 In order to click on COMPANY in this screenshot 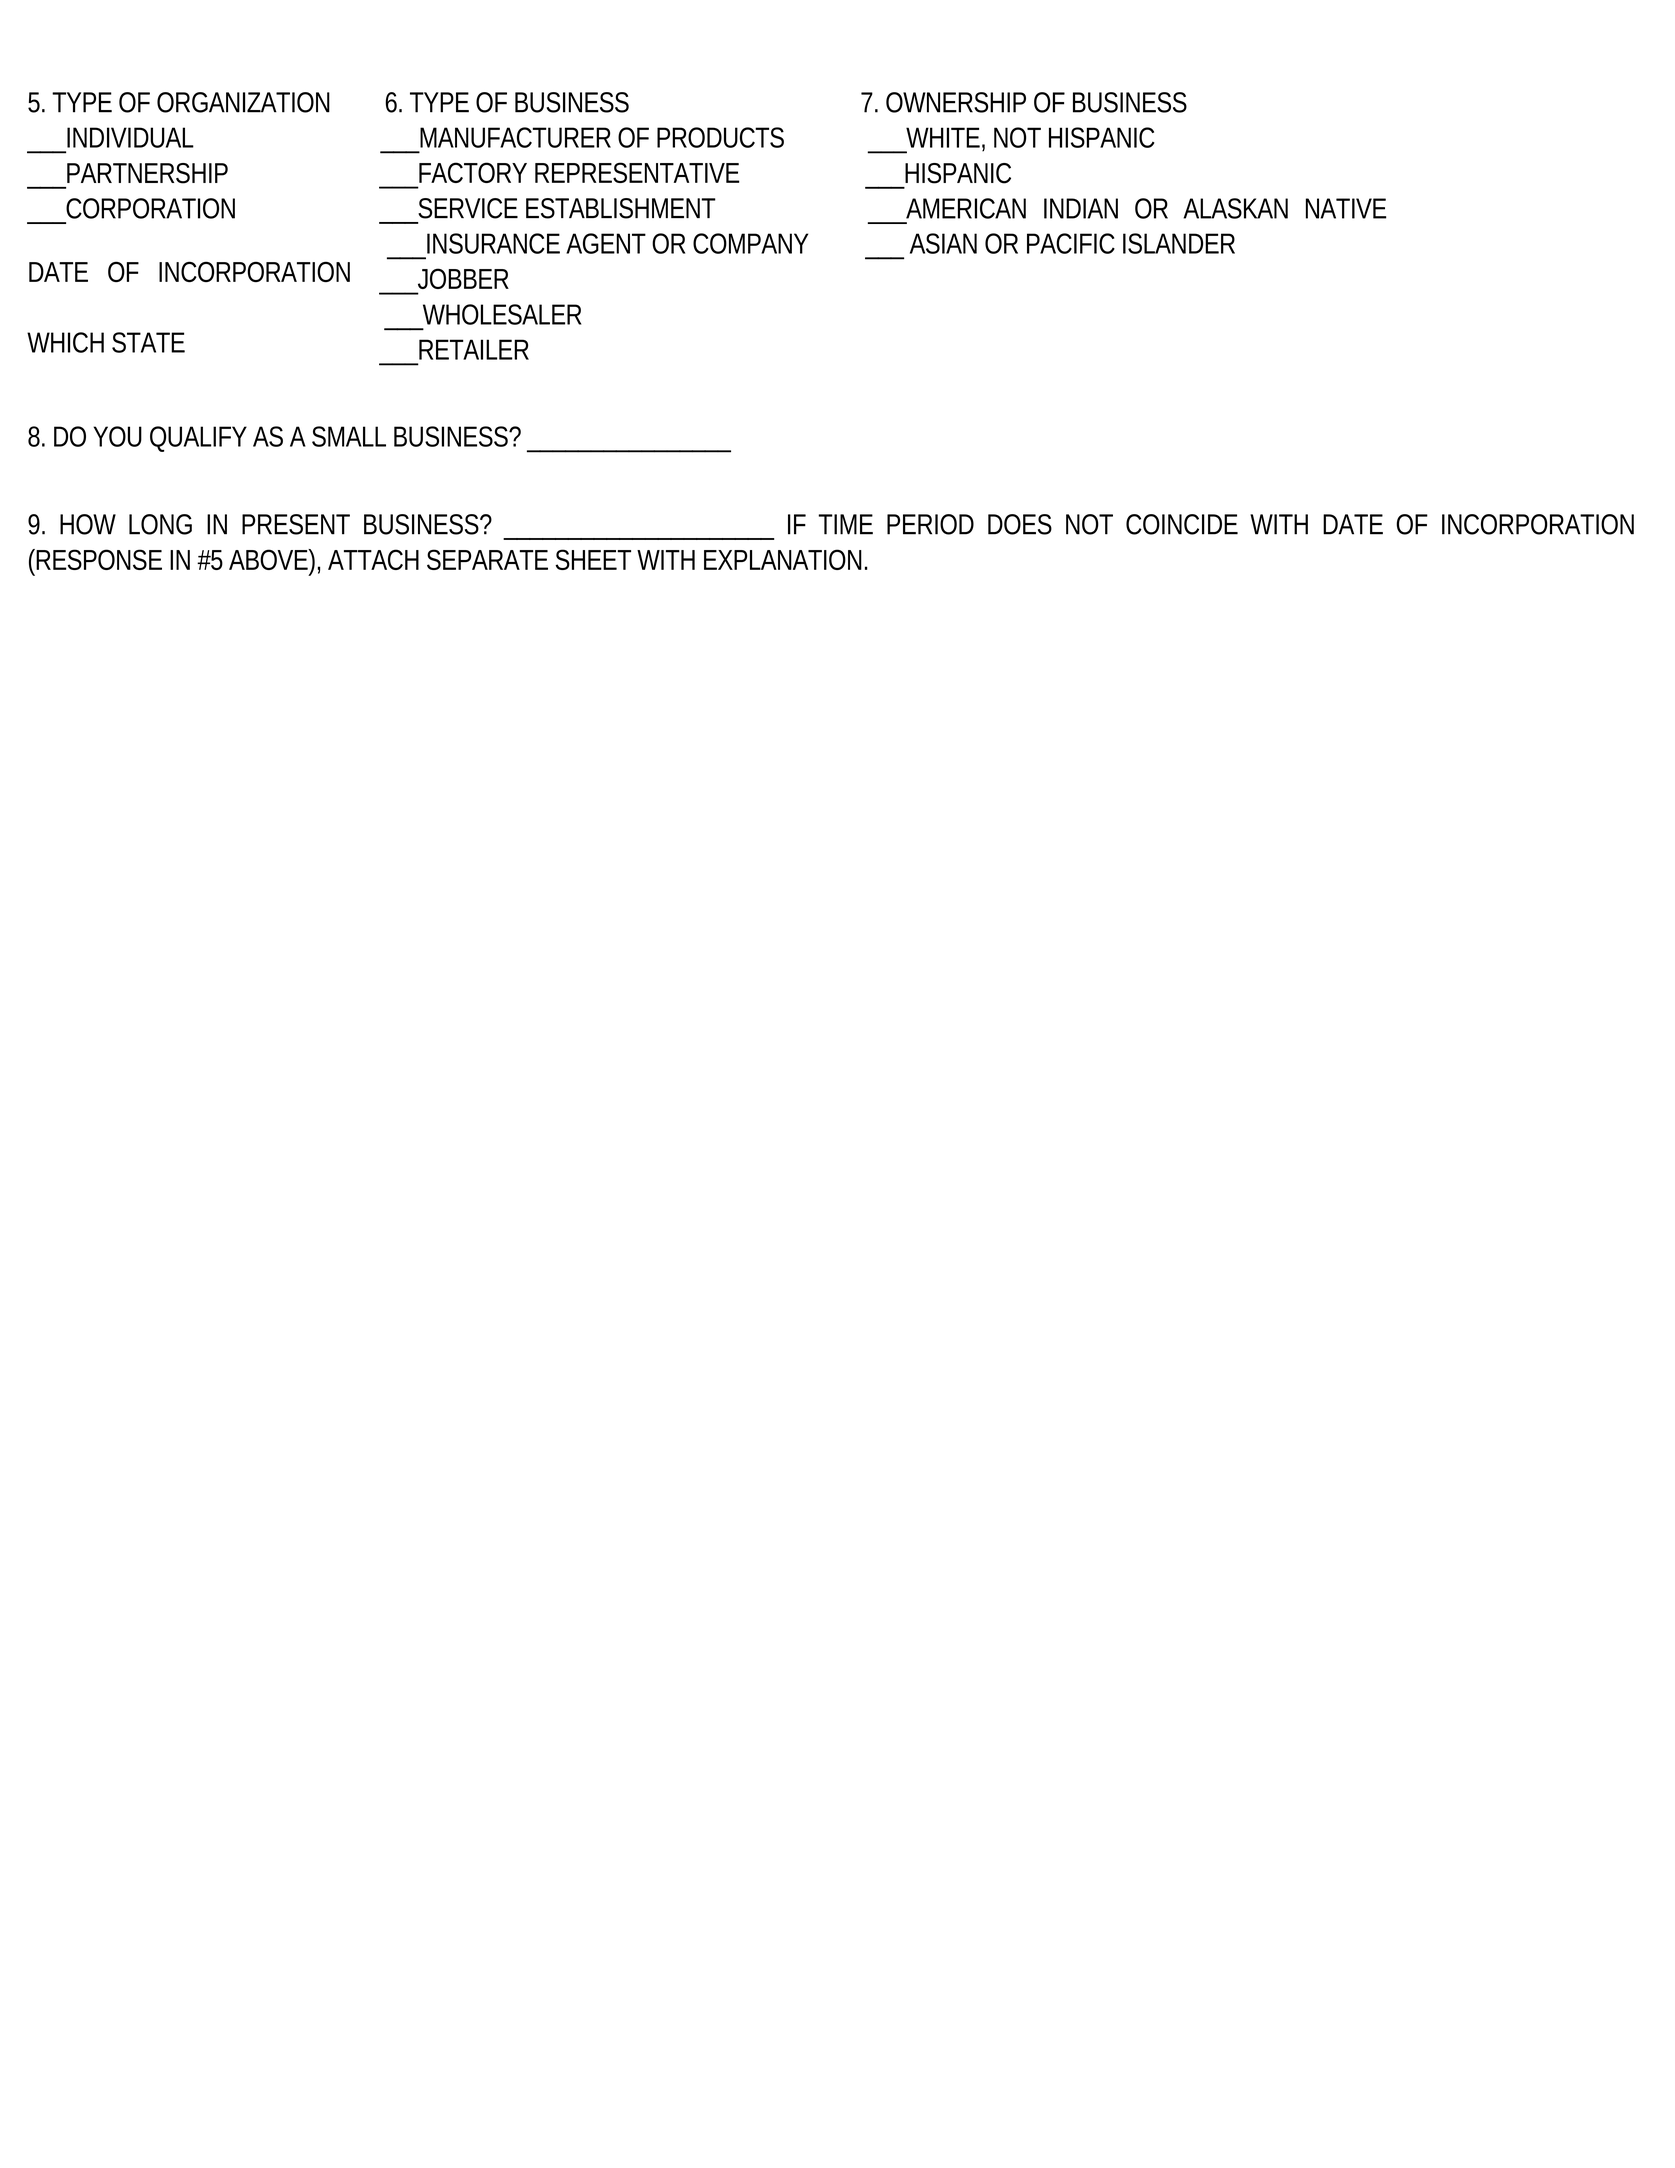, I will do `click(750, 243)`.
